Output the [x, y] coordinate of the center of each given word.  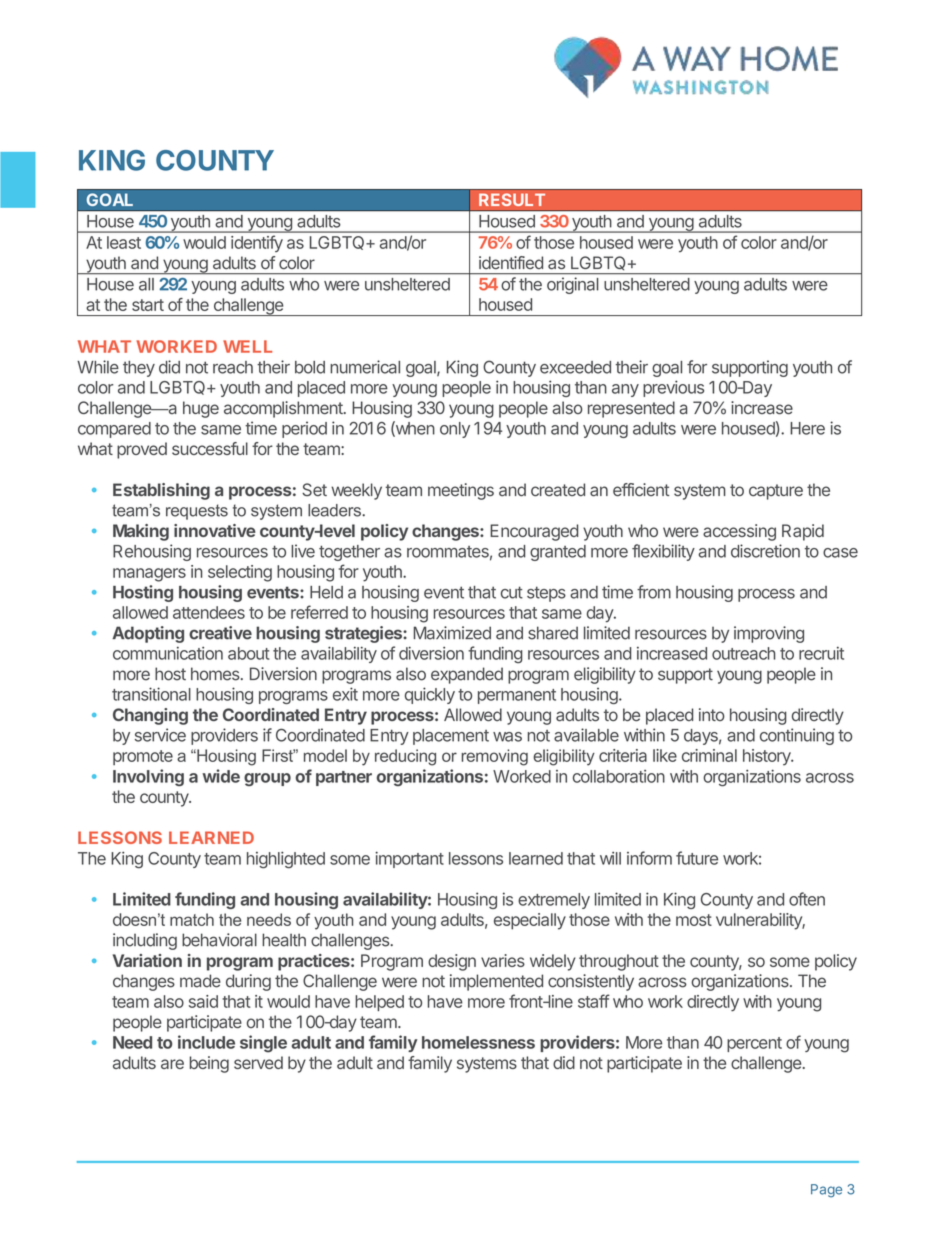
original [573, 285]
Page [826, 1191]
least [124, 242]
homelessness [478, 1042]
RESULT [512, 200]
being [209, 1064]
